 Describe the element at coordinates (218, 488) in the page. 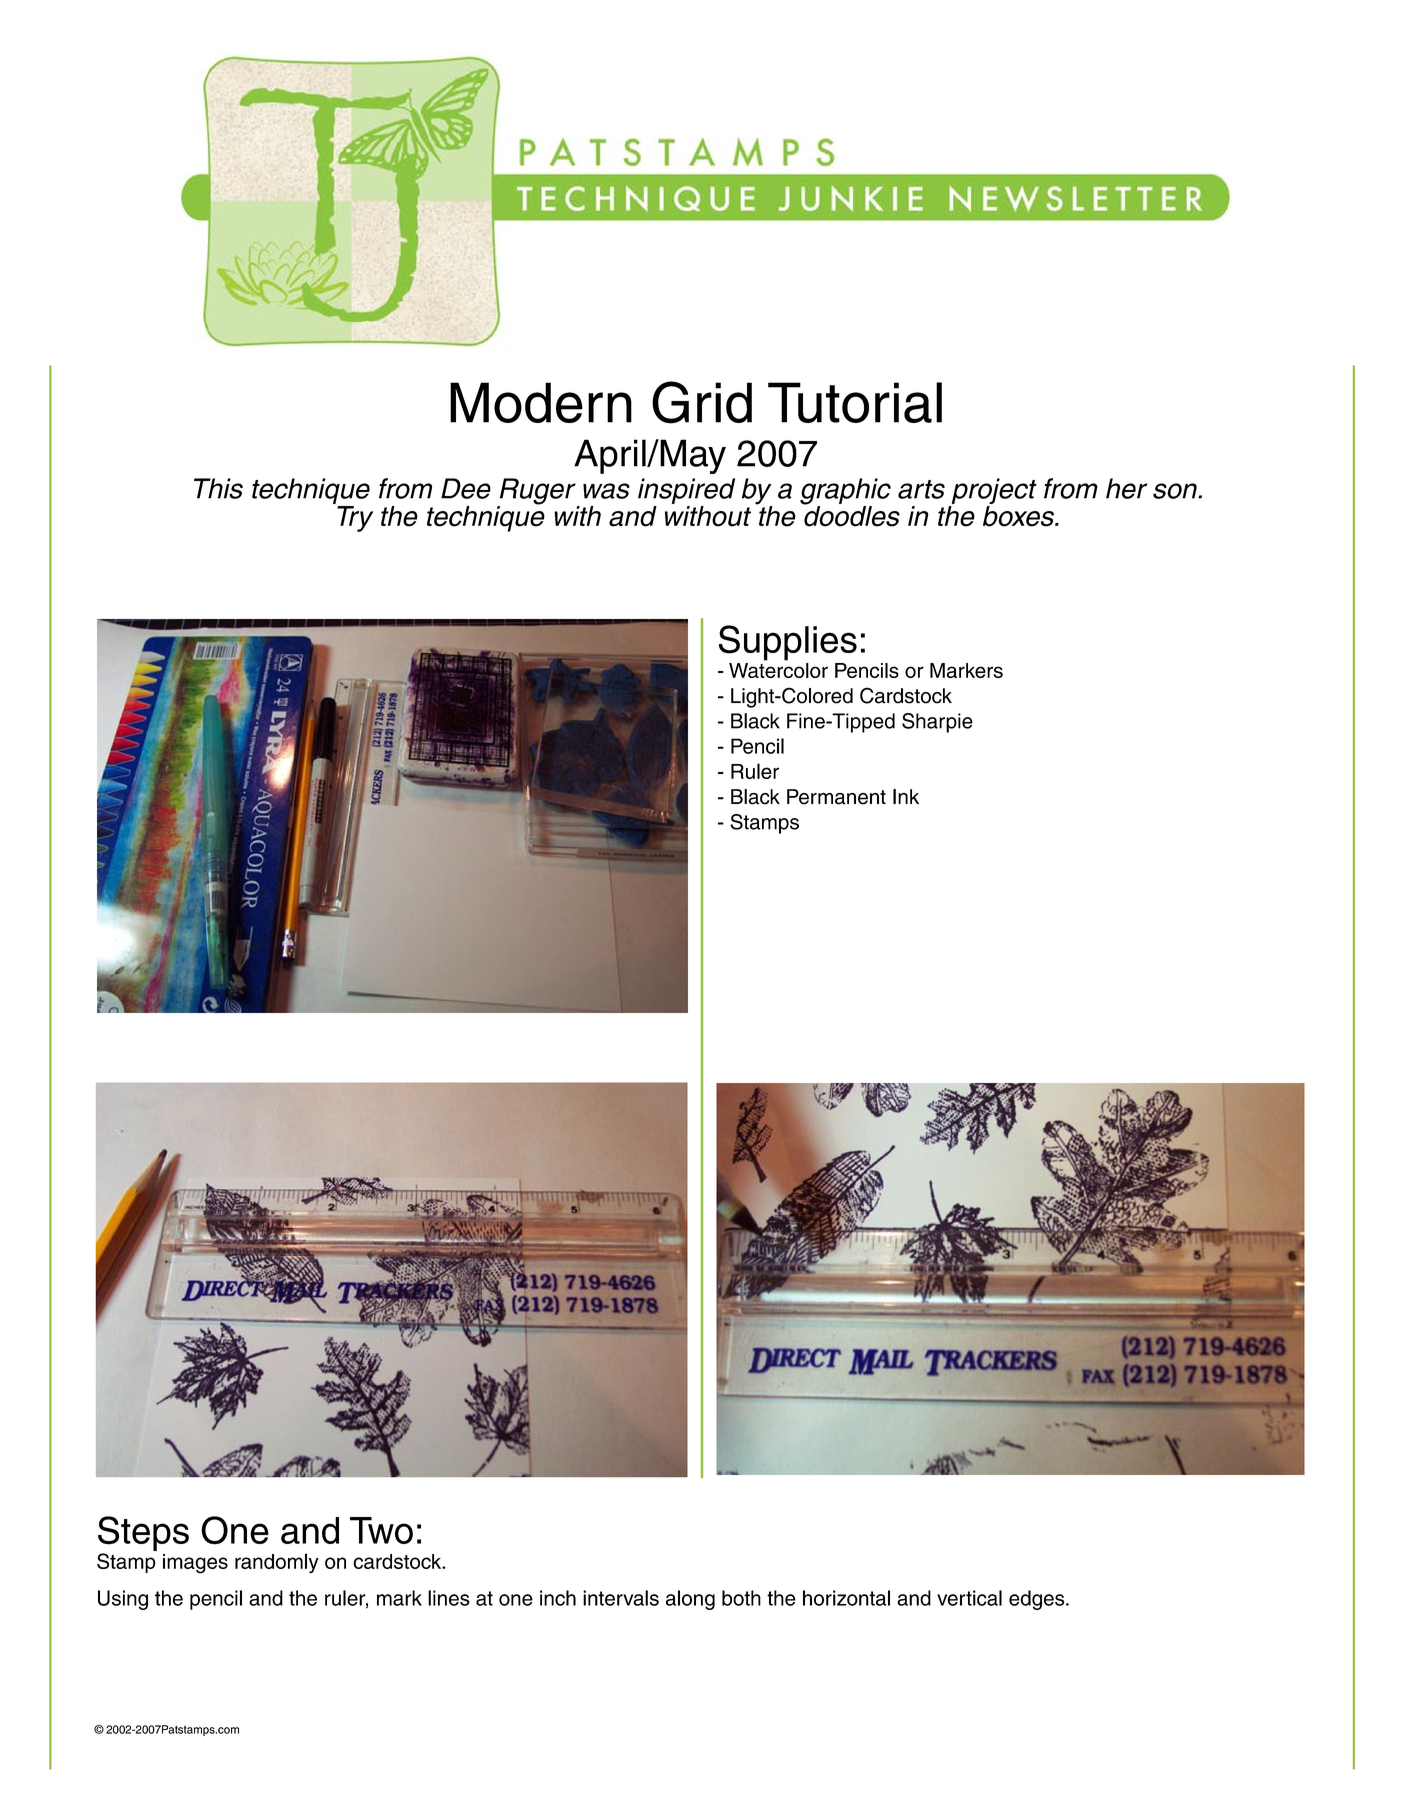

I see `This` at that location.
